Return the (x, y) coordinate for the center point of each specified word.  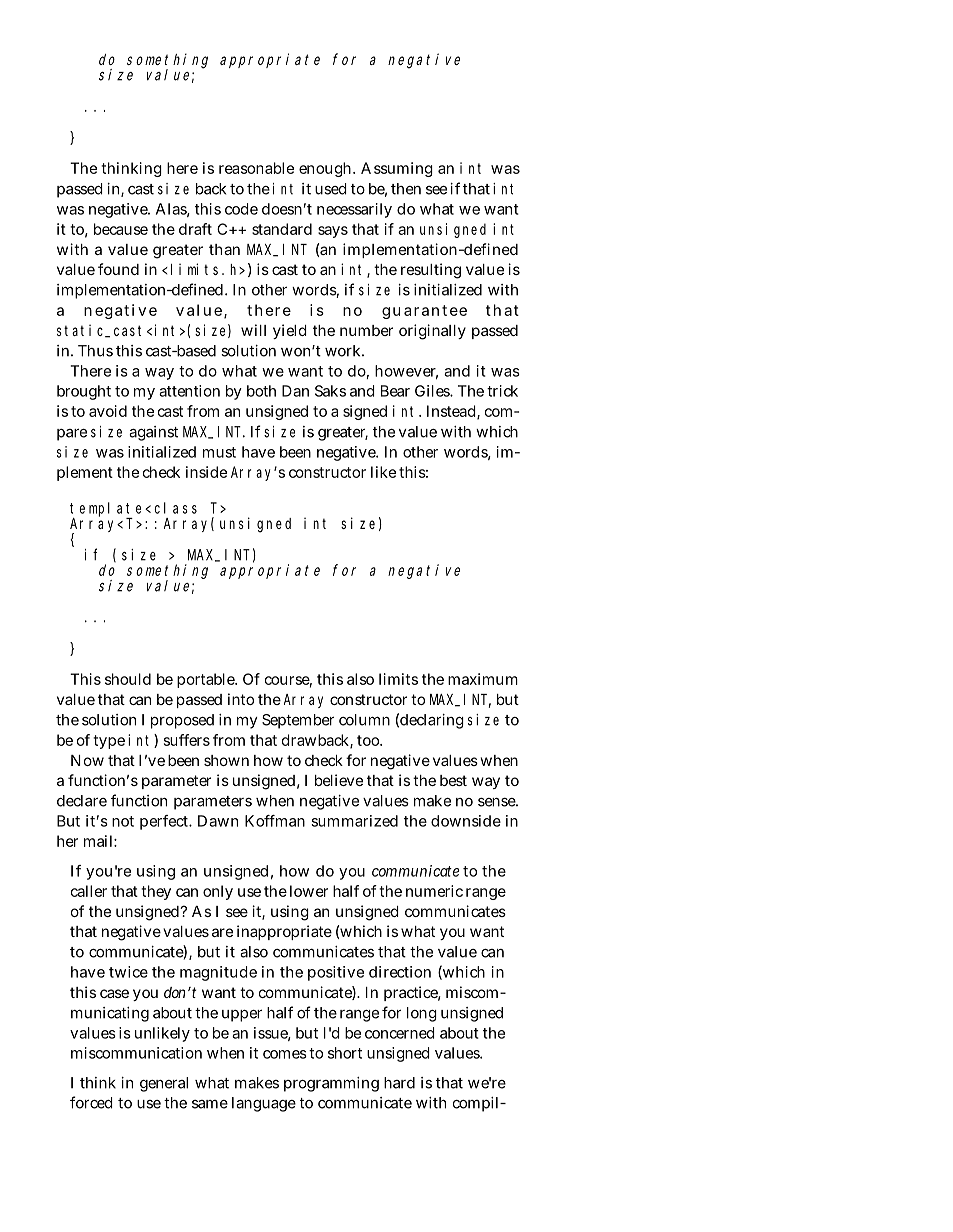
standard (282, 229)
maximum (483, 679)
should (128, 679)
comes (285, 1054)
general (164, 1084)
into (241, 699)
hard (399, 1083)
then (406, 189)
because (121, 229)
